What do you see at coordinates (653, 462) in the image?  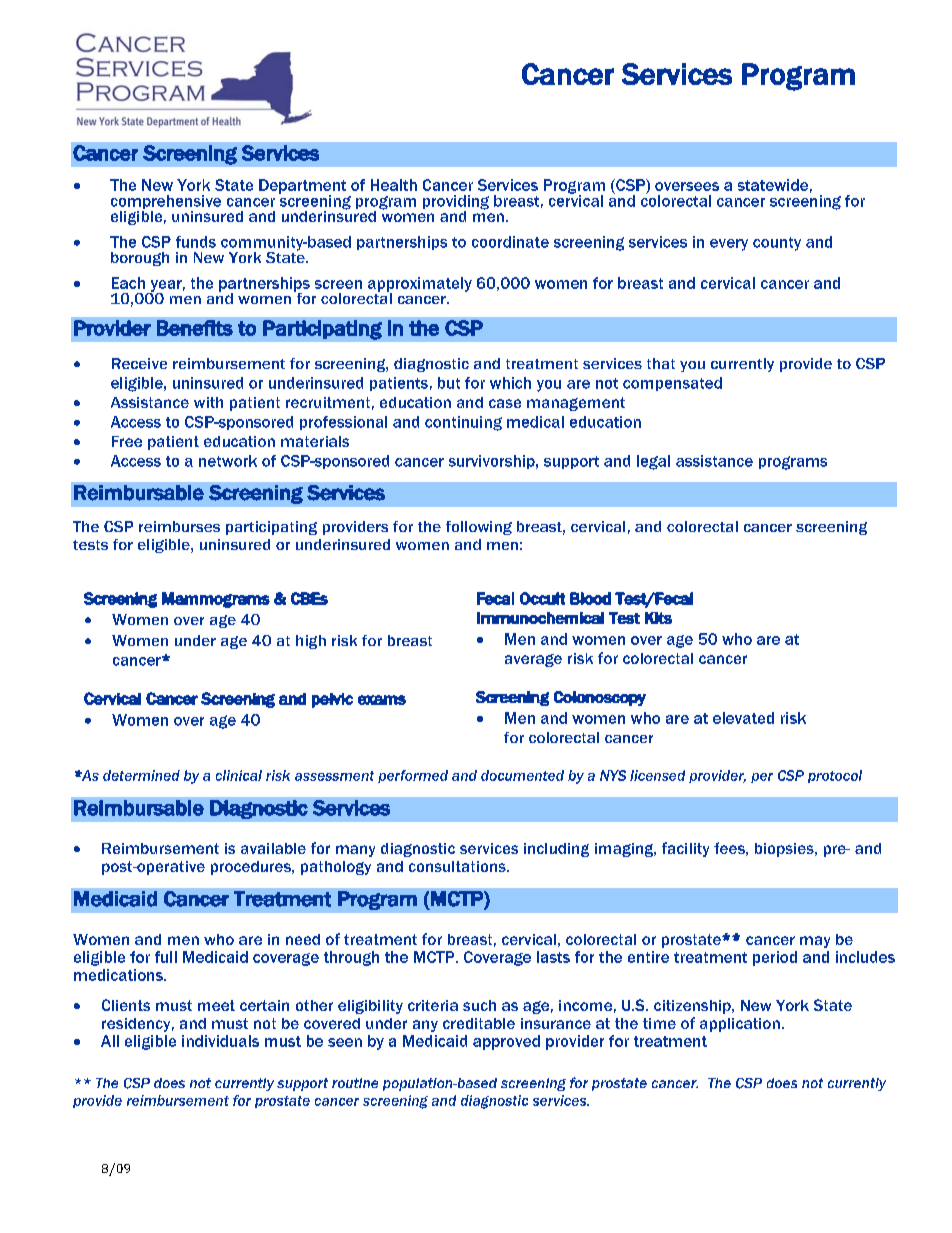 I see `legal` at bounding box center [653, 462].
